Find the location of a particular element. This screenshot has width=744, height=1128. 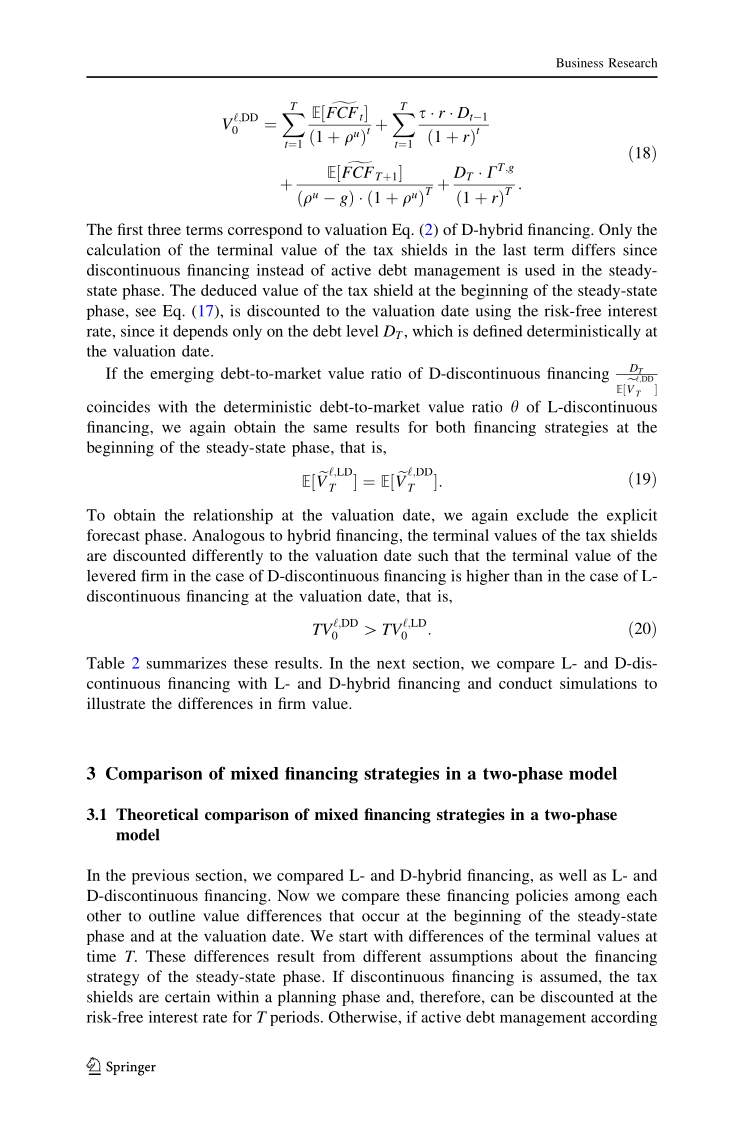

three is located at coordinates (164, 229).
